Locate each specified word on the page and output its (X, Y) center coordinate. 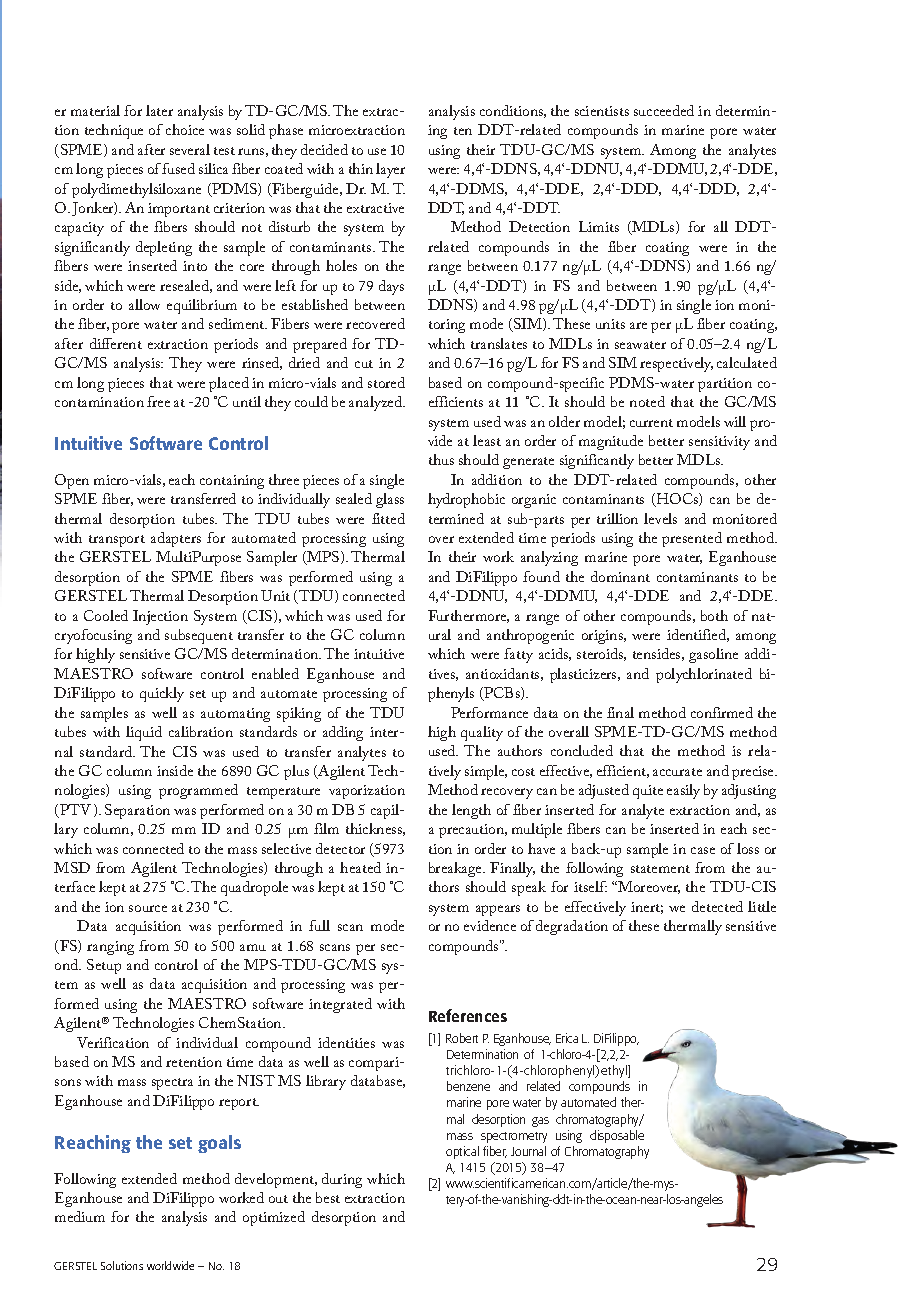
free (158, 401)
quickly (162, 694)
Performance (489, 712)
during (342, 1180)
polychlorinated (704, 675)
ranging (110, 948)
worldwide (170, 1265)
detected (717, 906)
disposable (617, 1136)
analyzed (377, 403)
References (468, 1015)
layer (390, 170)
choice (185, 129)
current (651, 423)
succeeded (664, 110)
